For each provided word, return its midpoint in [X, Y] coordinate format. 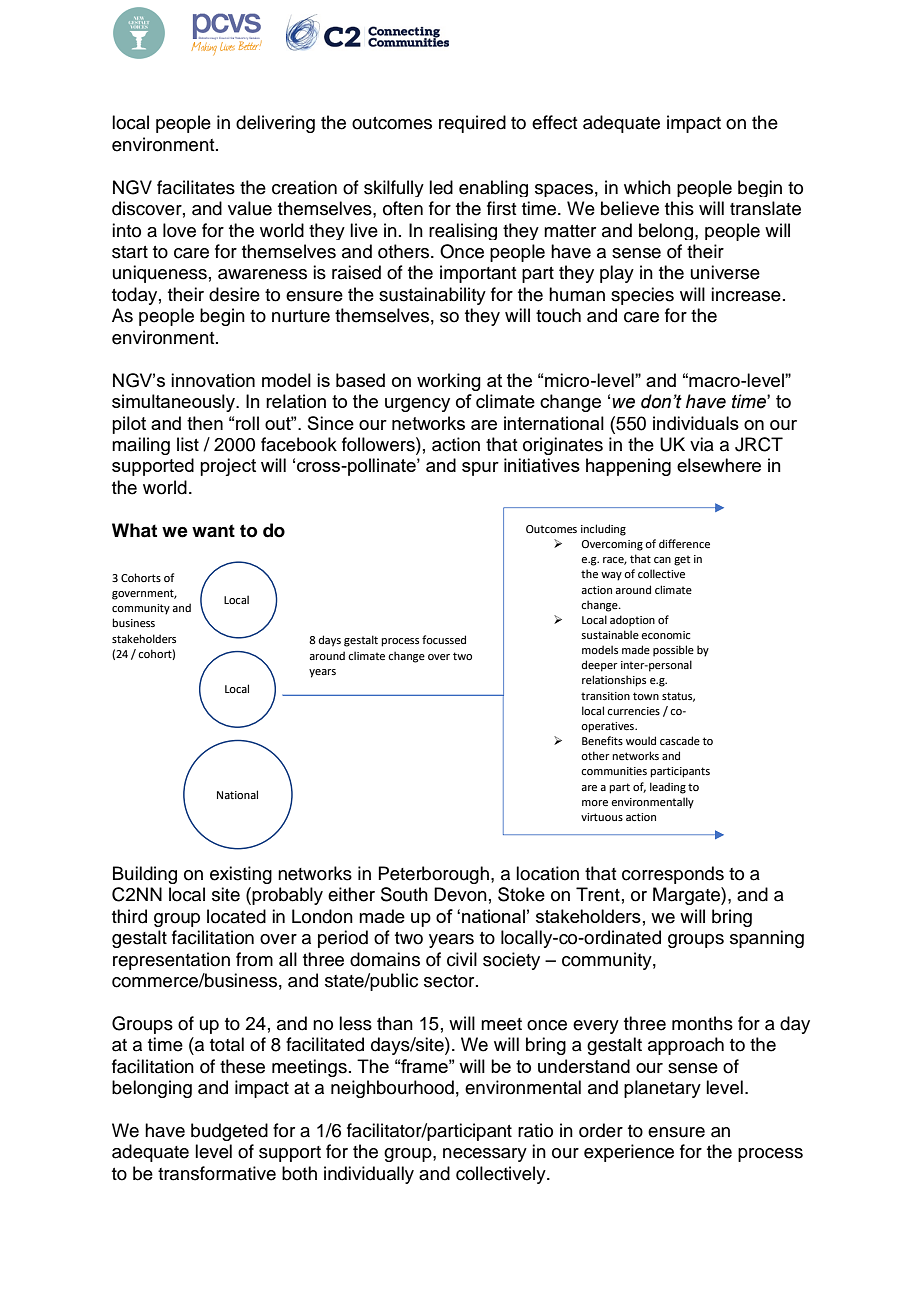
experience [629, 1153]
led [441, 187]
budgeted [229, 1132]
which [647, 187]
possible [673, 651]
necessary [485, 1155]
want [213, 531]
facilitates [196, 187]
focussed [444, 639]
